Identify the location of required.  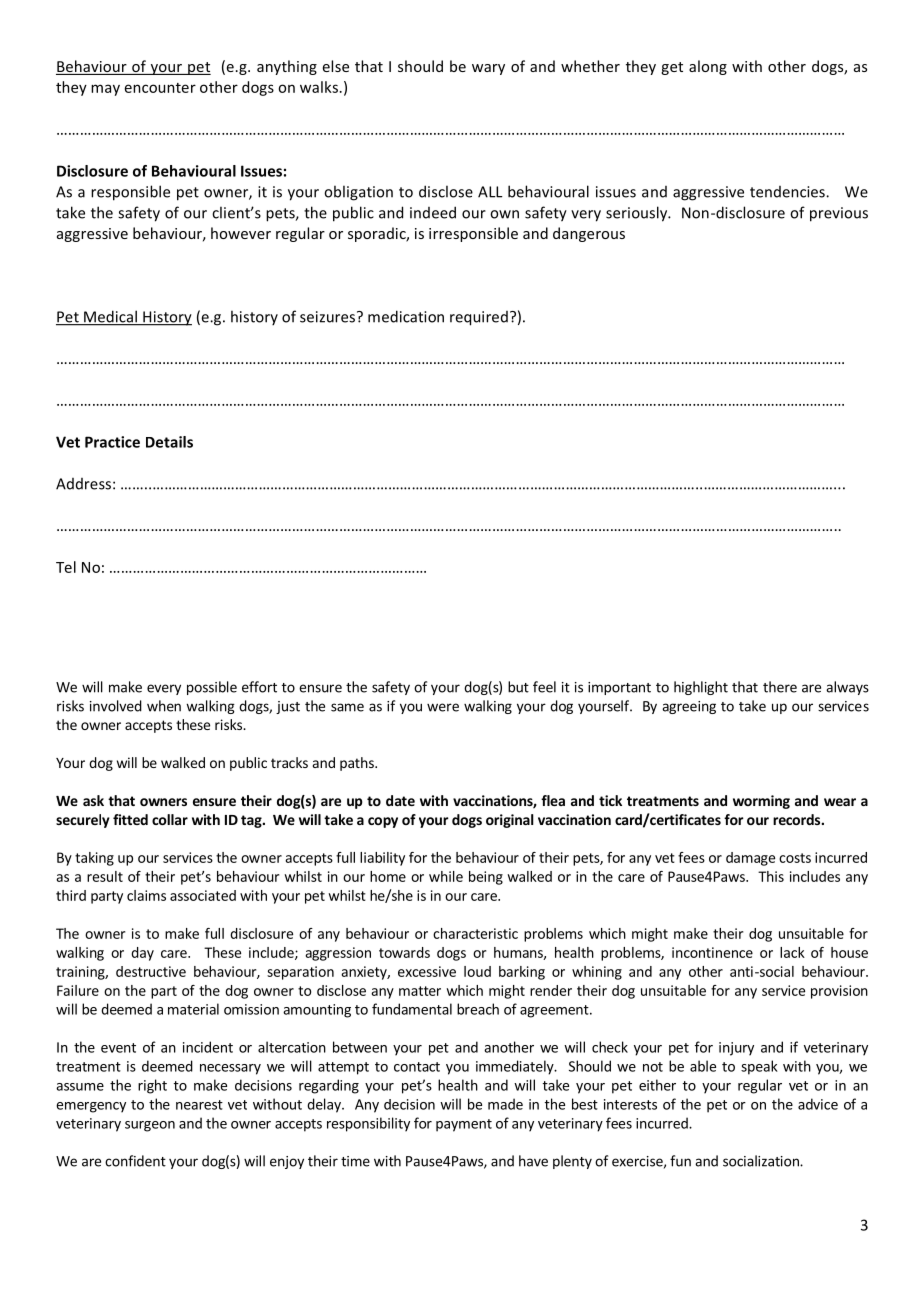
(479, 318).
